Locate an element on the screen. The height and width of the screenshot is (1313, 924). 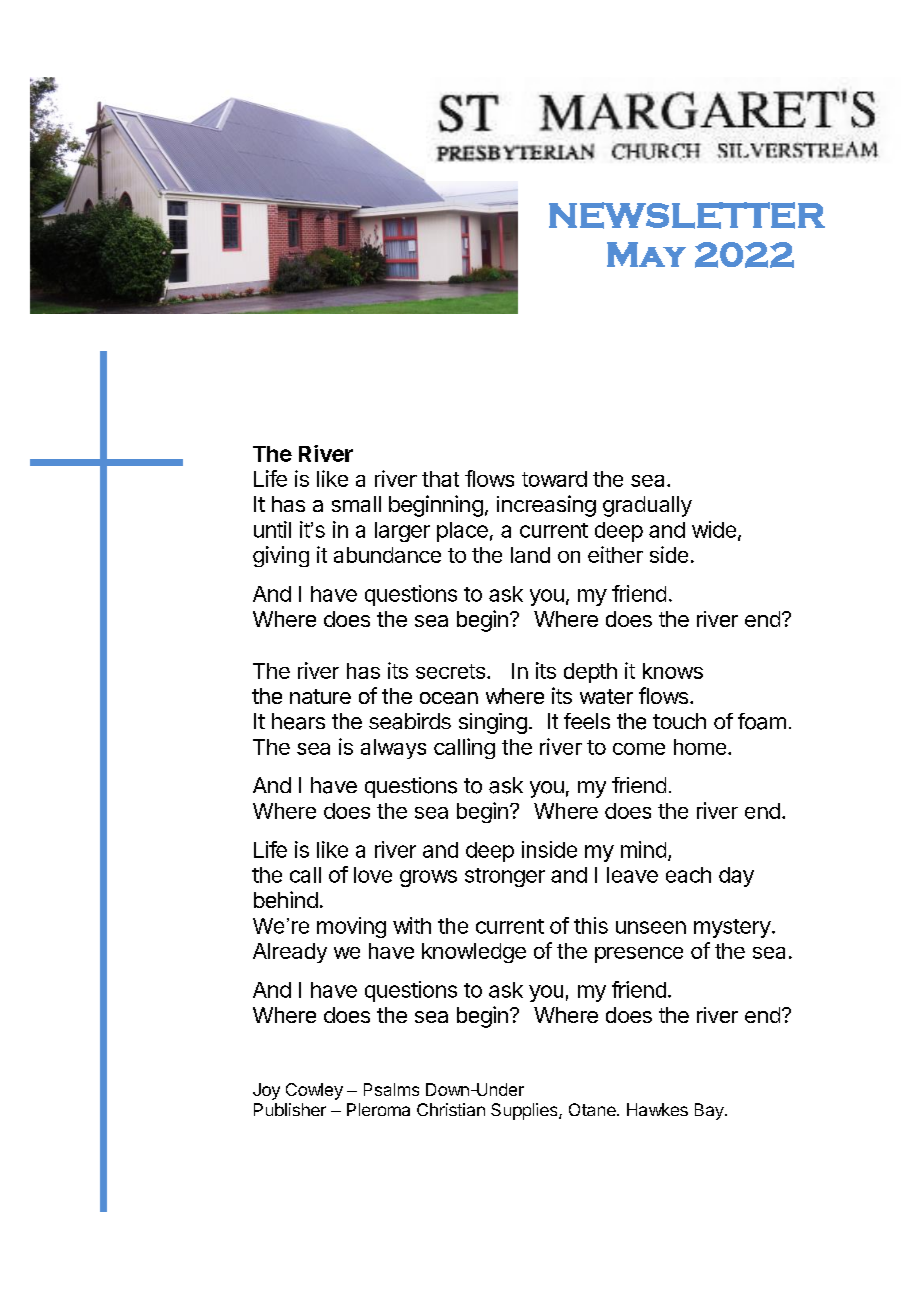
knows is located at coordinates (673, 671).
